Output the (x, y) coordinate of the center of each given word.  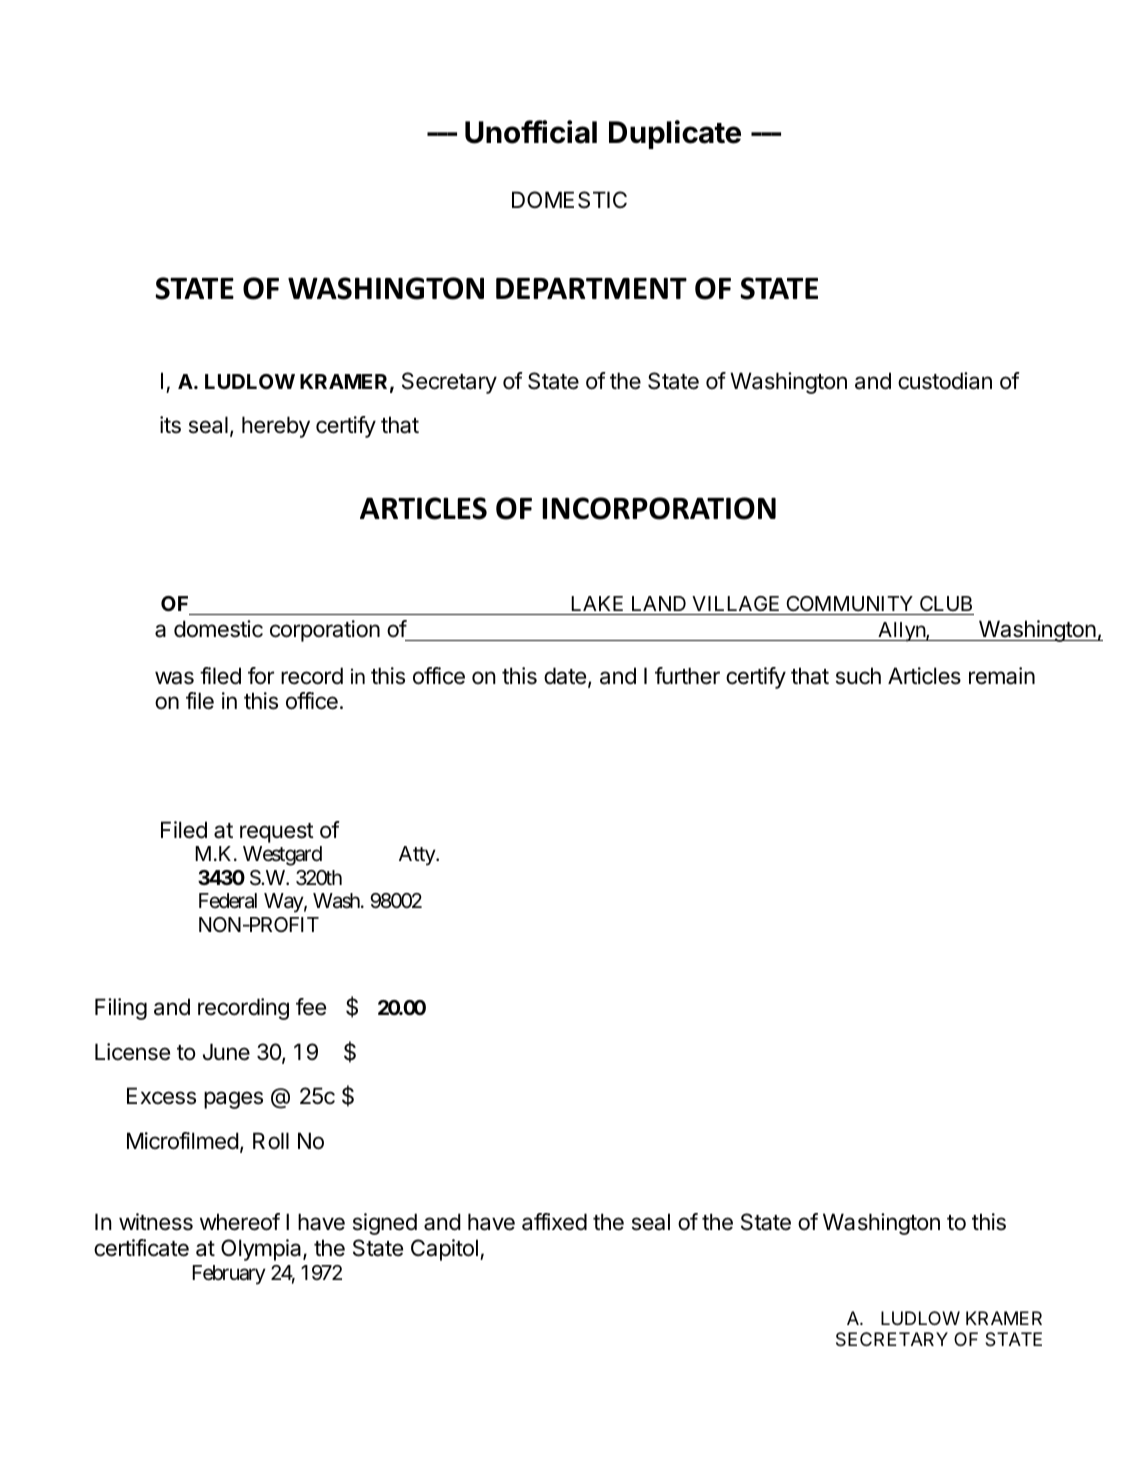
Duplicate (675, 134)
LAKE (597, 603)
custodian (945, 381)
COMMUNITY (849, 603)
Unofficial (531, 132)
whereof (240, 1222)
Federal (228, 901)
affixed (554, 1222)
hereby (276, 427)
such (858, 676)
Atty (418, 856)
